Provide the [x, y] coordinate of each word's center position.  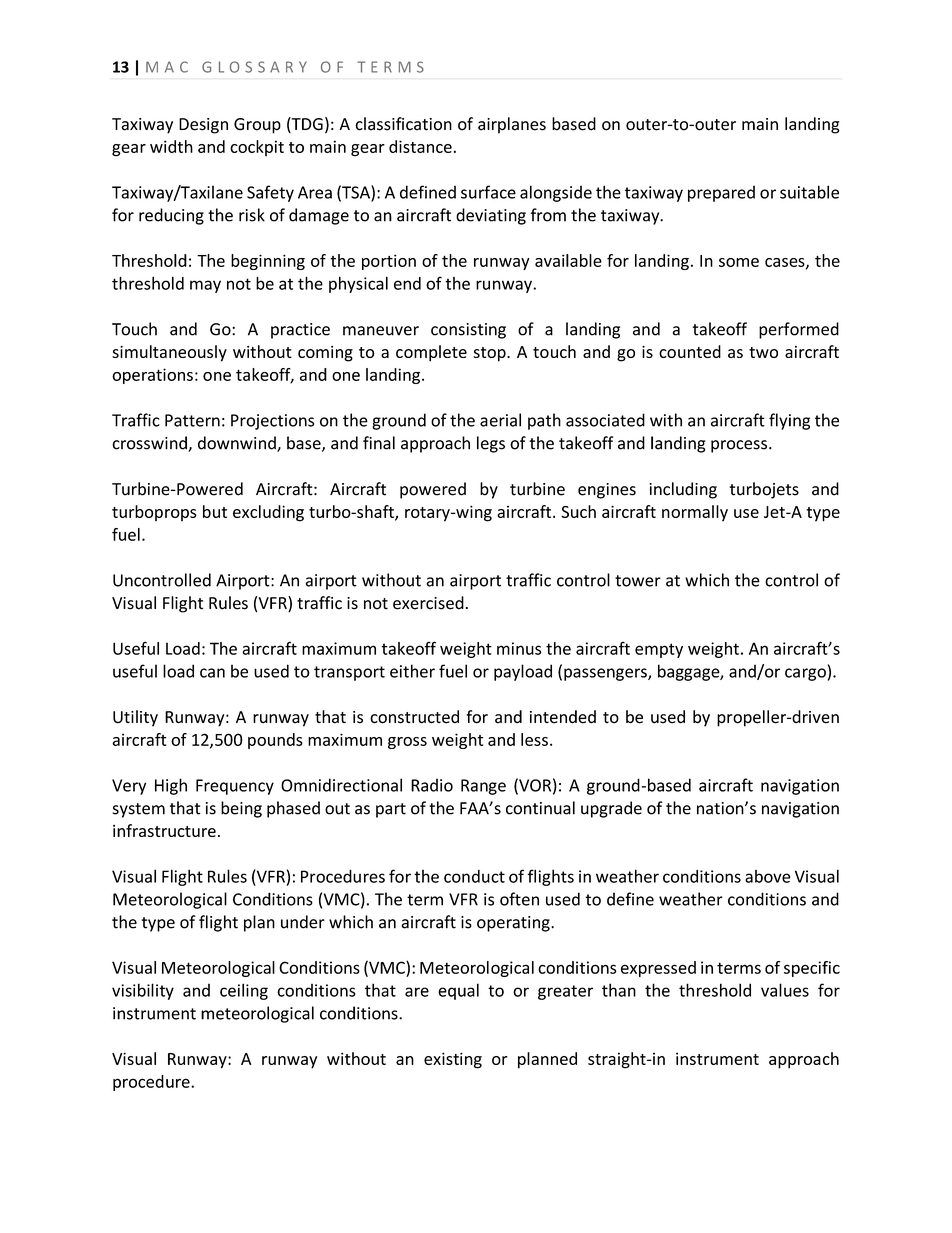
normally [695, 513]
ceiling [244, 991]
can [212, 673]
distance [420, 146]
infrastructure [164, 830]
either [412, 671]
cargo [805, 674]
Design [203, 126]
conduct [474, 876]
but [215, 511]
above [768, 876]
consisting [468, 331]
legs [491, 444]
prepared [721, 193]
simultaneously [169, 353]
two [763, 352]
